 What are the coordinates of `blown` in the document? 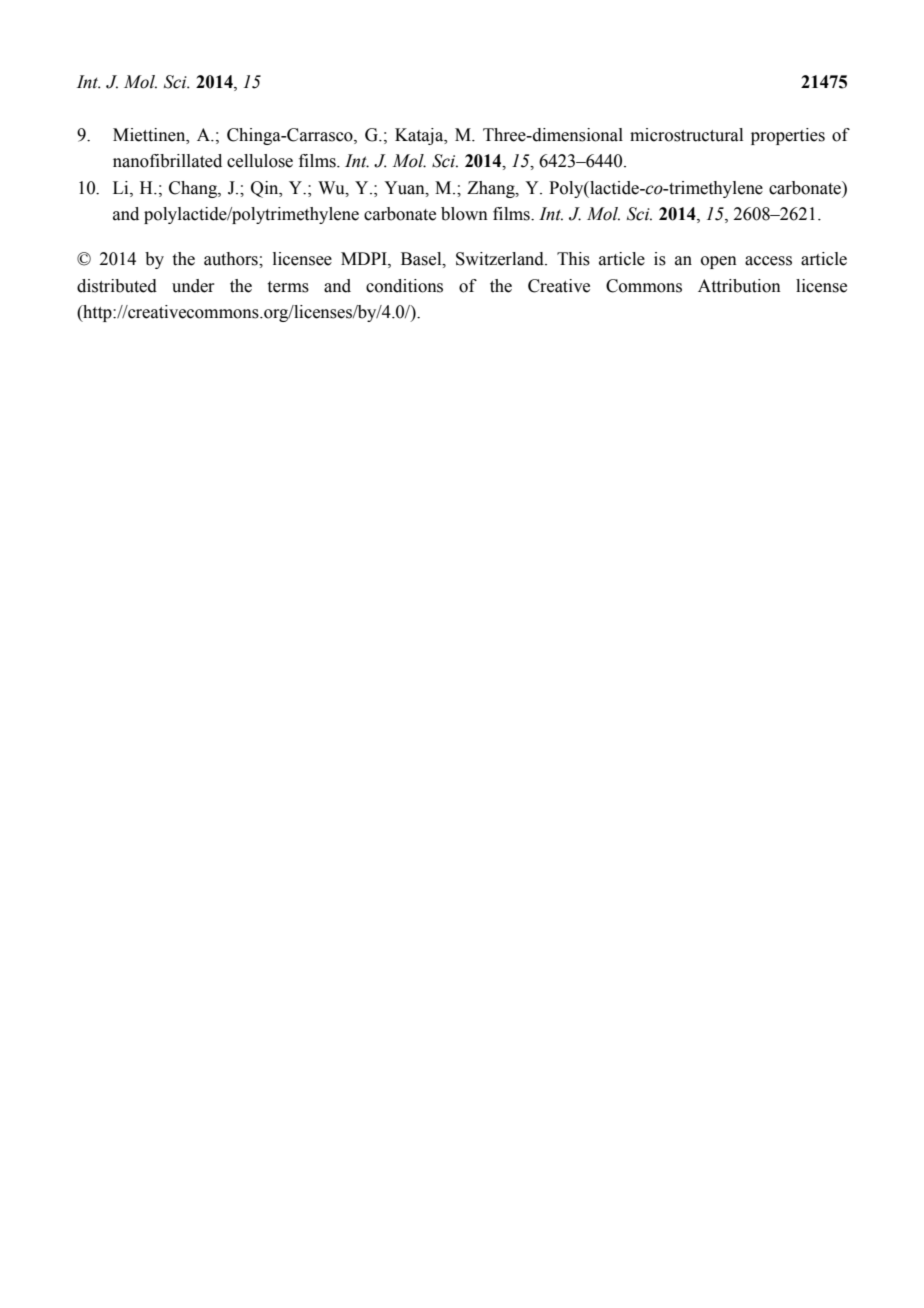 It's located at (464, 214).
